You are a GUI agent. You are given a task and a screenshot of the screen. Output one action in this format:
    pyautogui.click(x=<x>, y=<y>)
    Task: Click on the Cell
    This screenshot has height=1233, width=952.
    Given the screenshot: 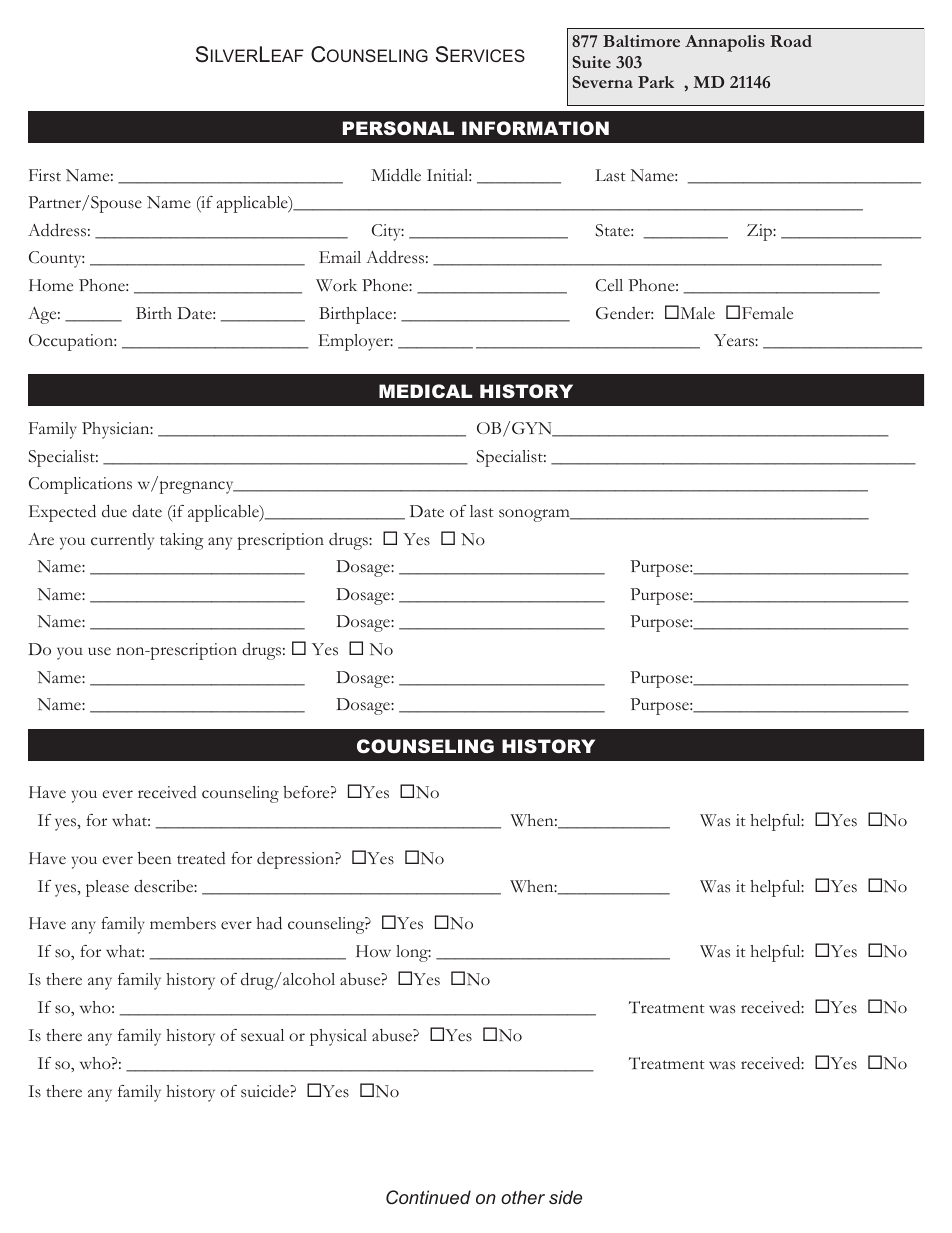 What is the action you would take?
    pyautogui.click(x=609, y=285)
